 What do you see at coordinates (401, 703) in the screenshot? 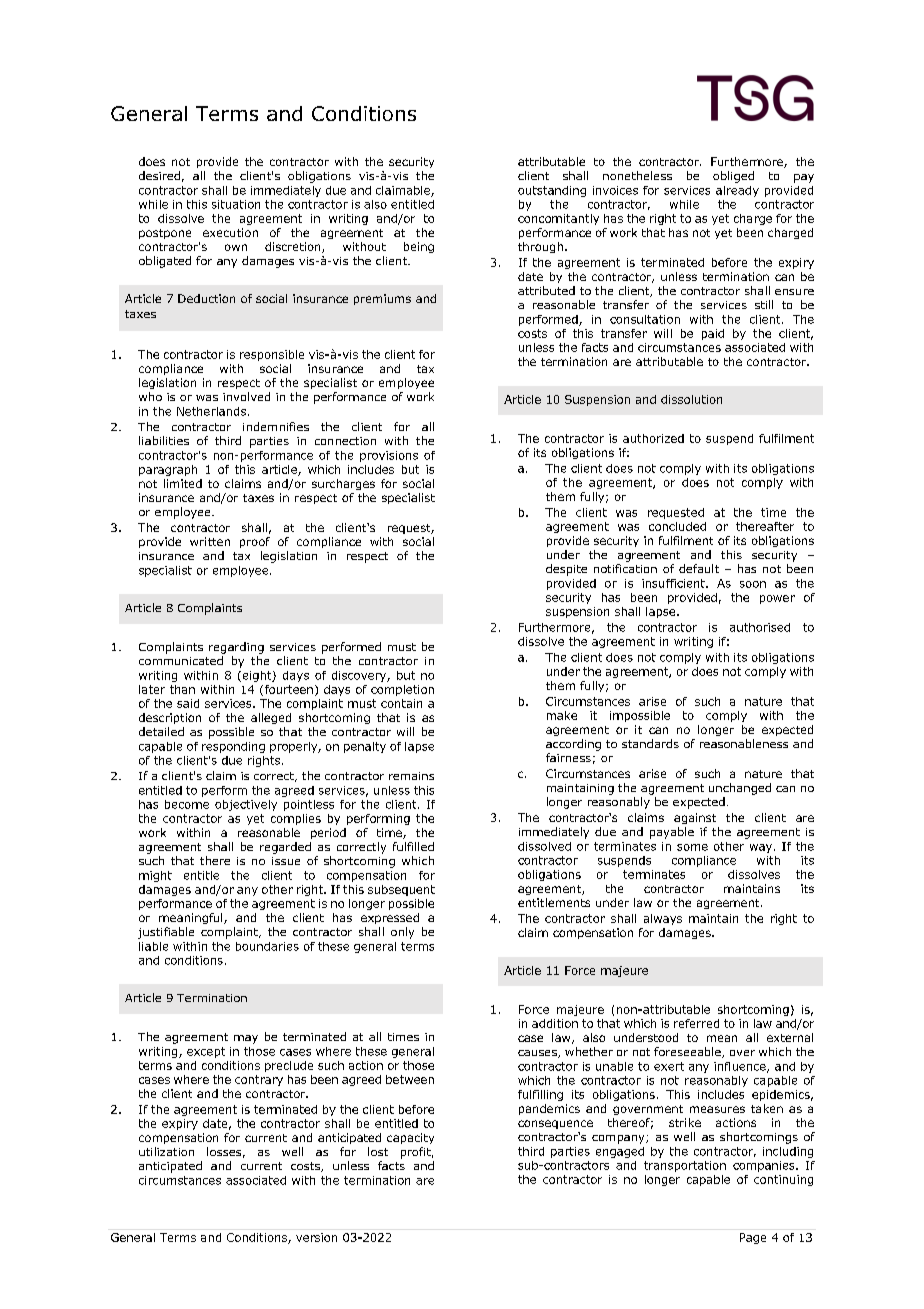
I see `contain` at bounding box center [401, 703].
